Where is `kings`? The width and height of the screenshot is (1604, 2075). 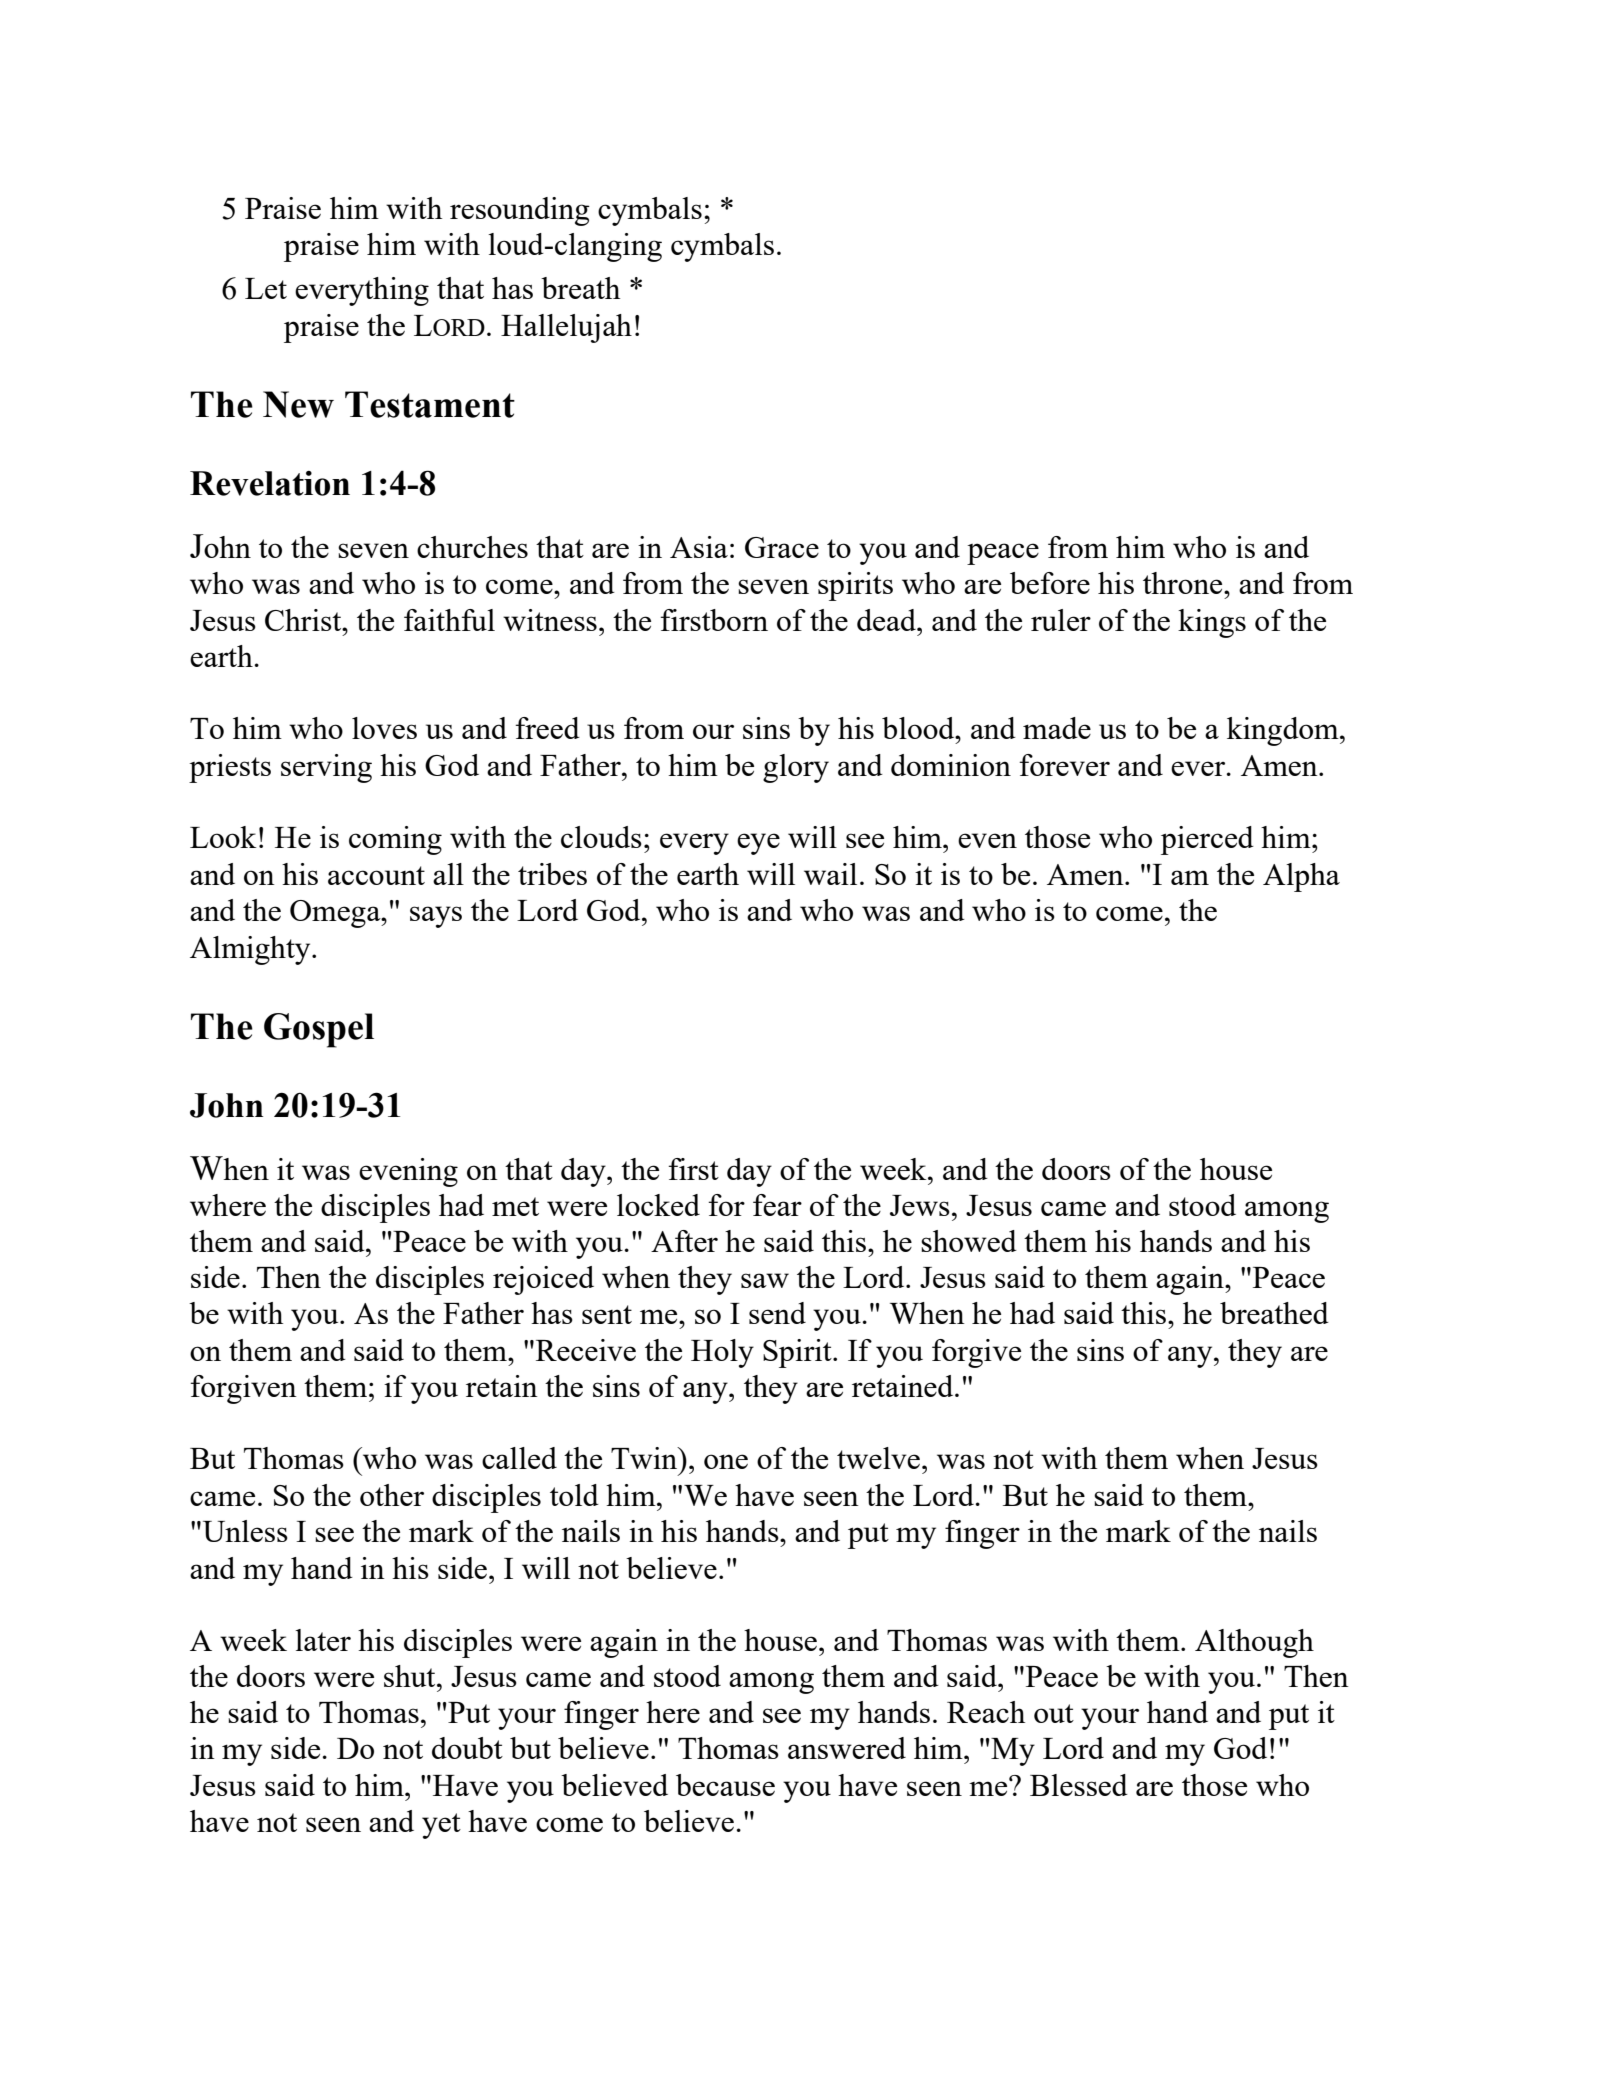 kings is located at coordinates (1212, 623).
